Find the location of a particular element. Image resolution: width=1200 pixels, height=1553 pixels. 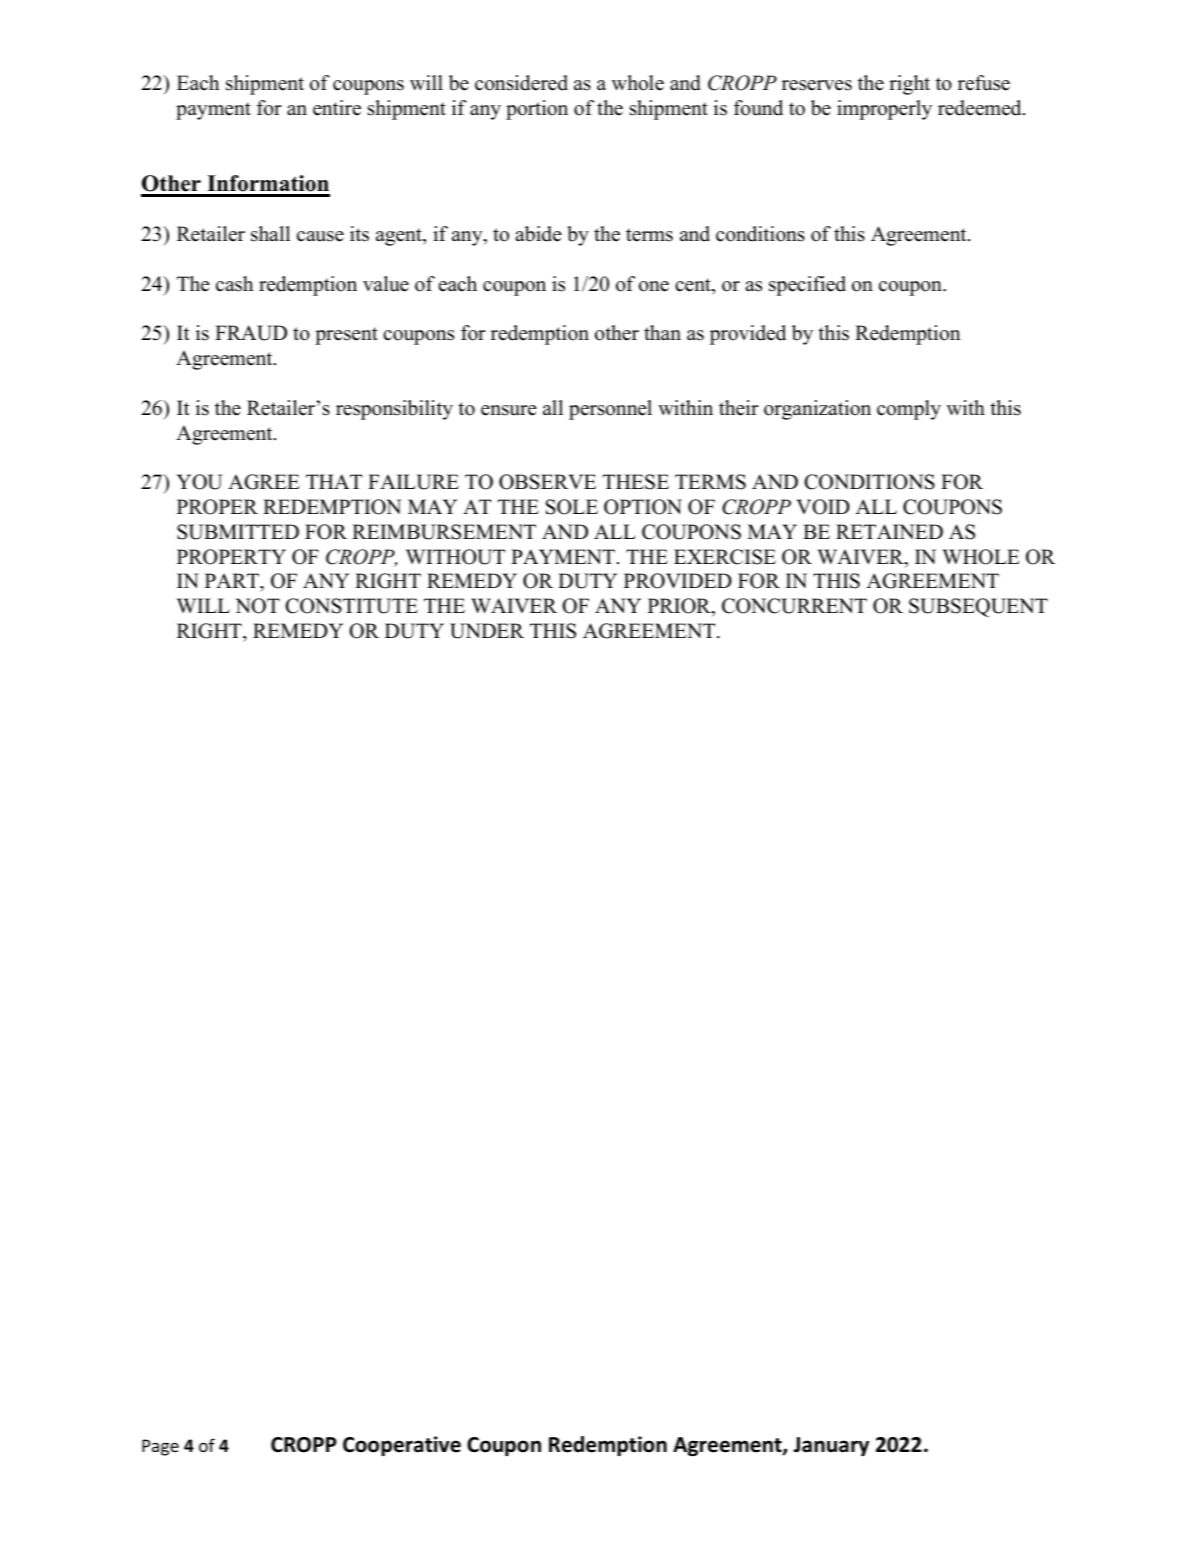

NOT is located at coordinates (257, 606).
